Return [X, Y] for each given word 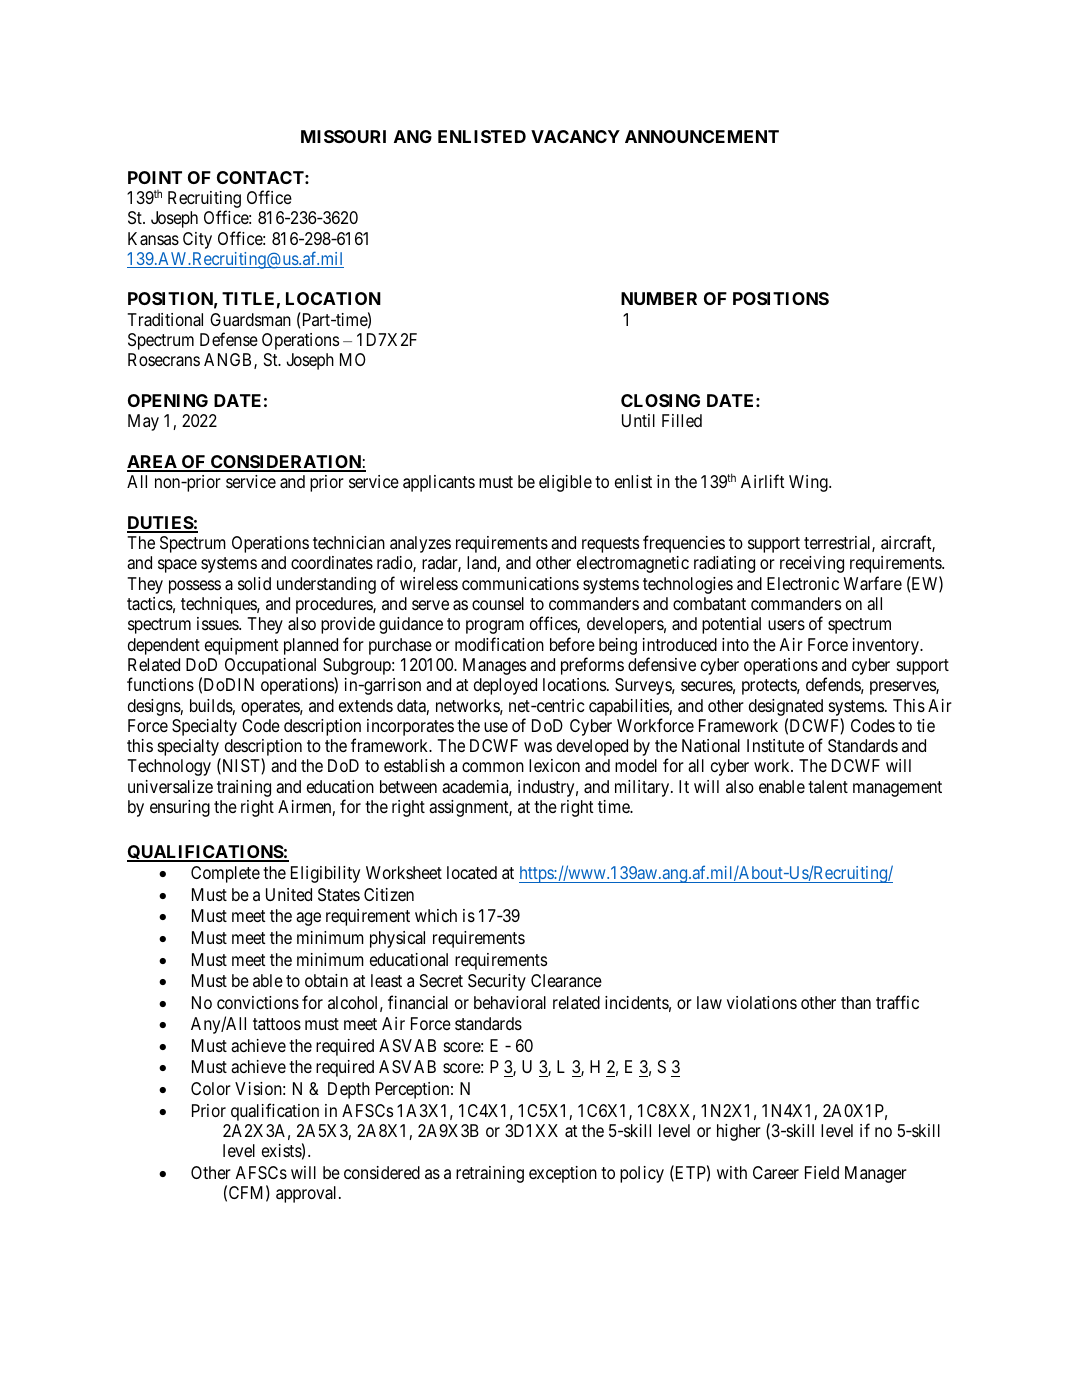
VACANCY [575, 136]
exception [563, 1174]
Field [822, 1172]
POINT [155, 177]
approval [308, 1194]
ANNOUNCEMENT [702, 136]
